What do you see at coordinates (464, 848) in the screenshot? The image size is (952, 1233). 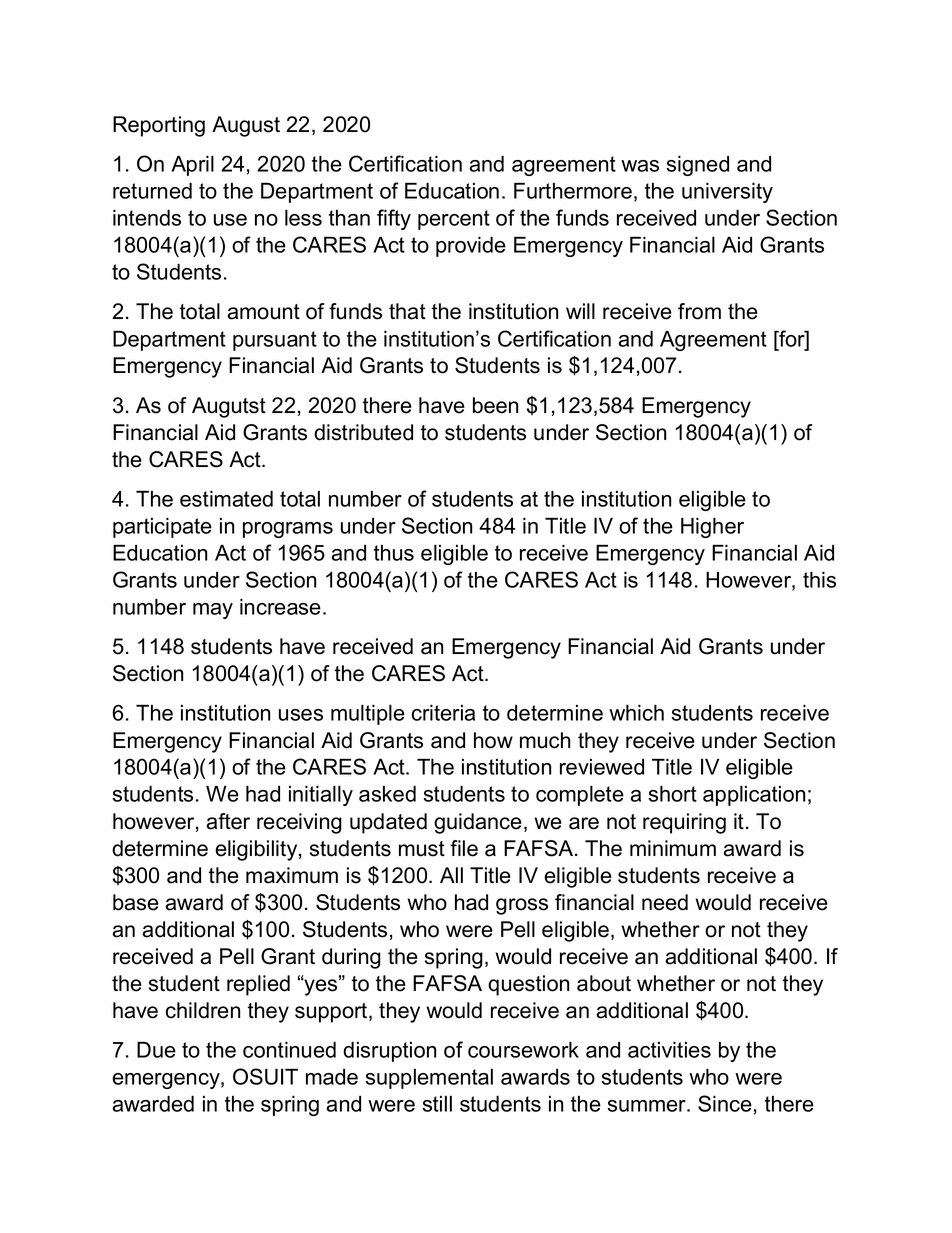 I see `file` at bounding box center [464, 848].
